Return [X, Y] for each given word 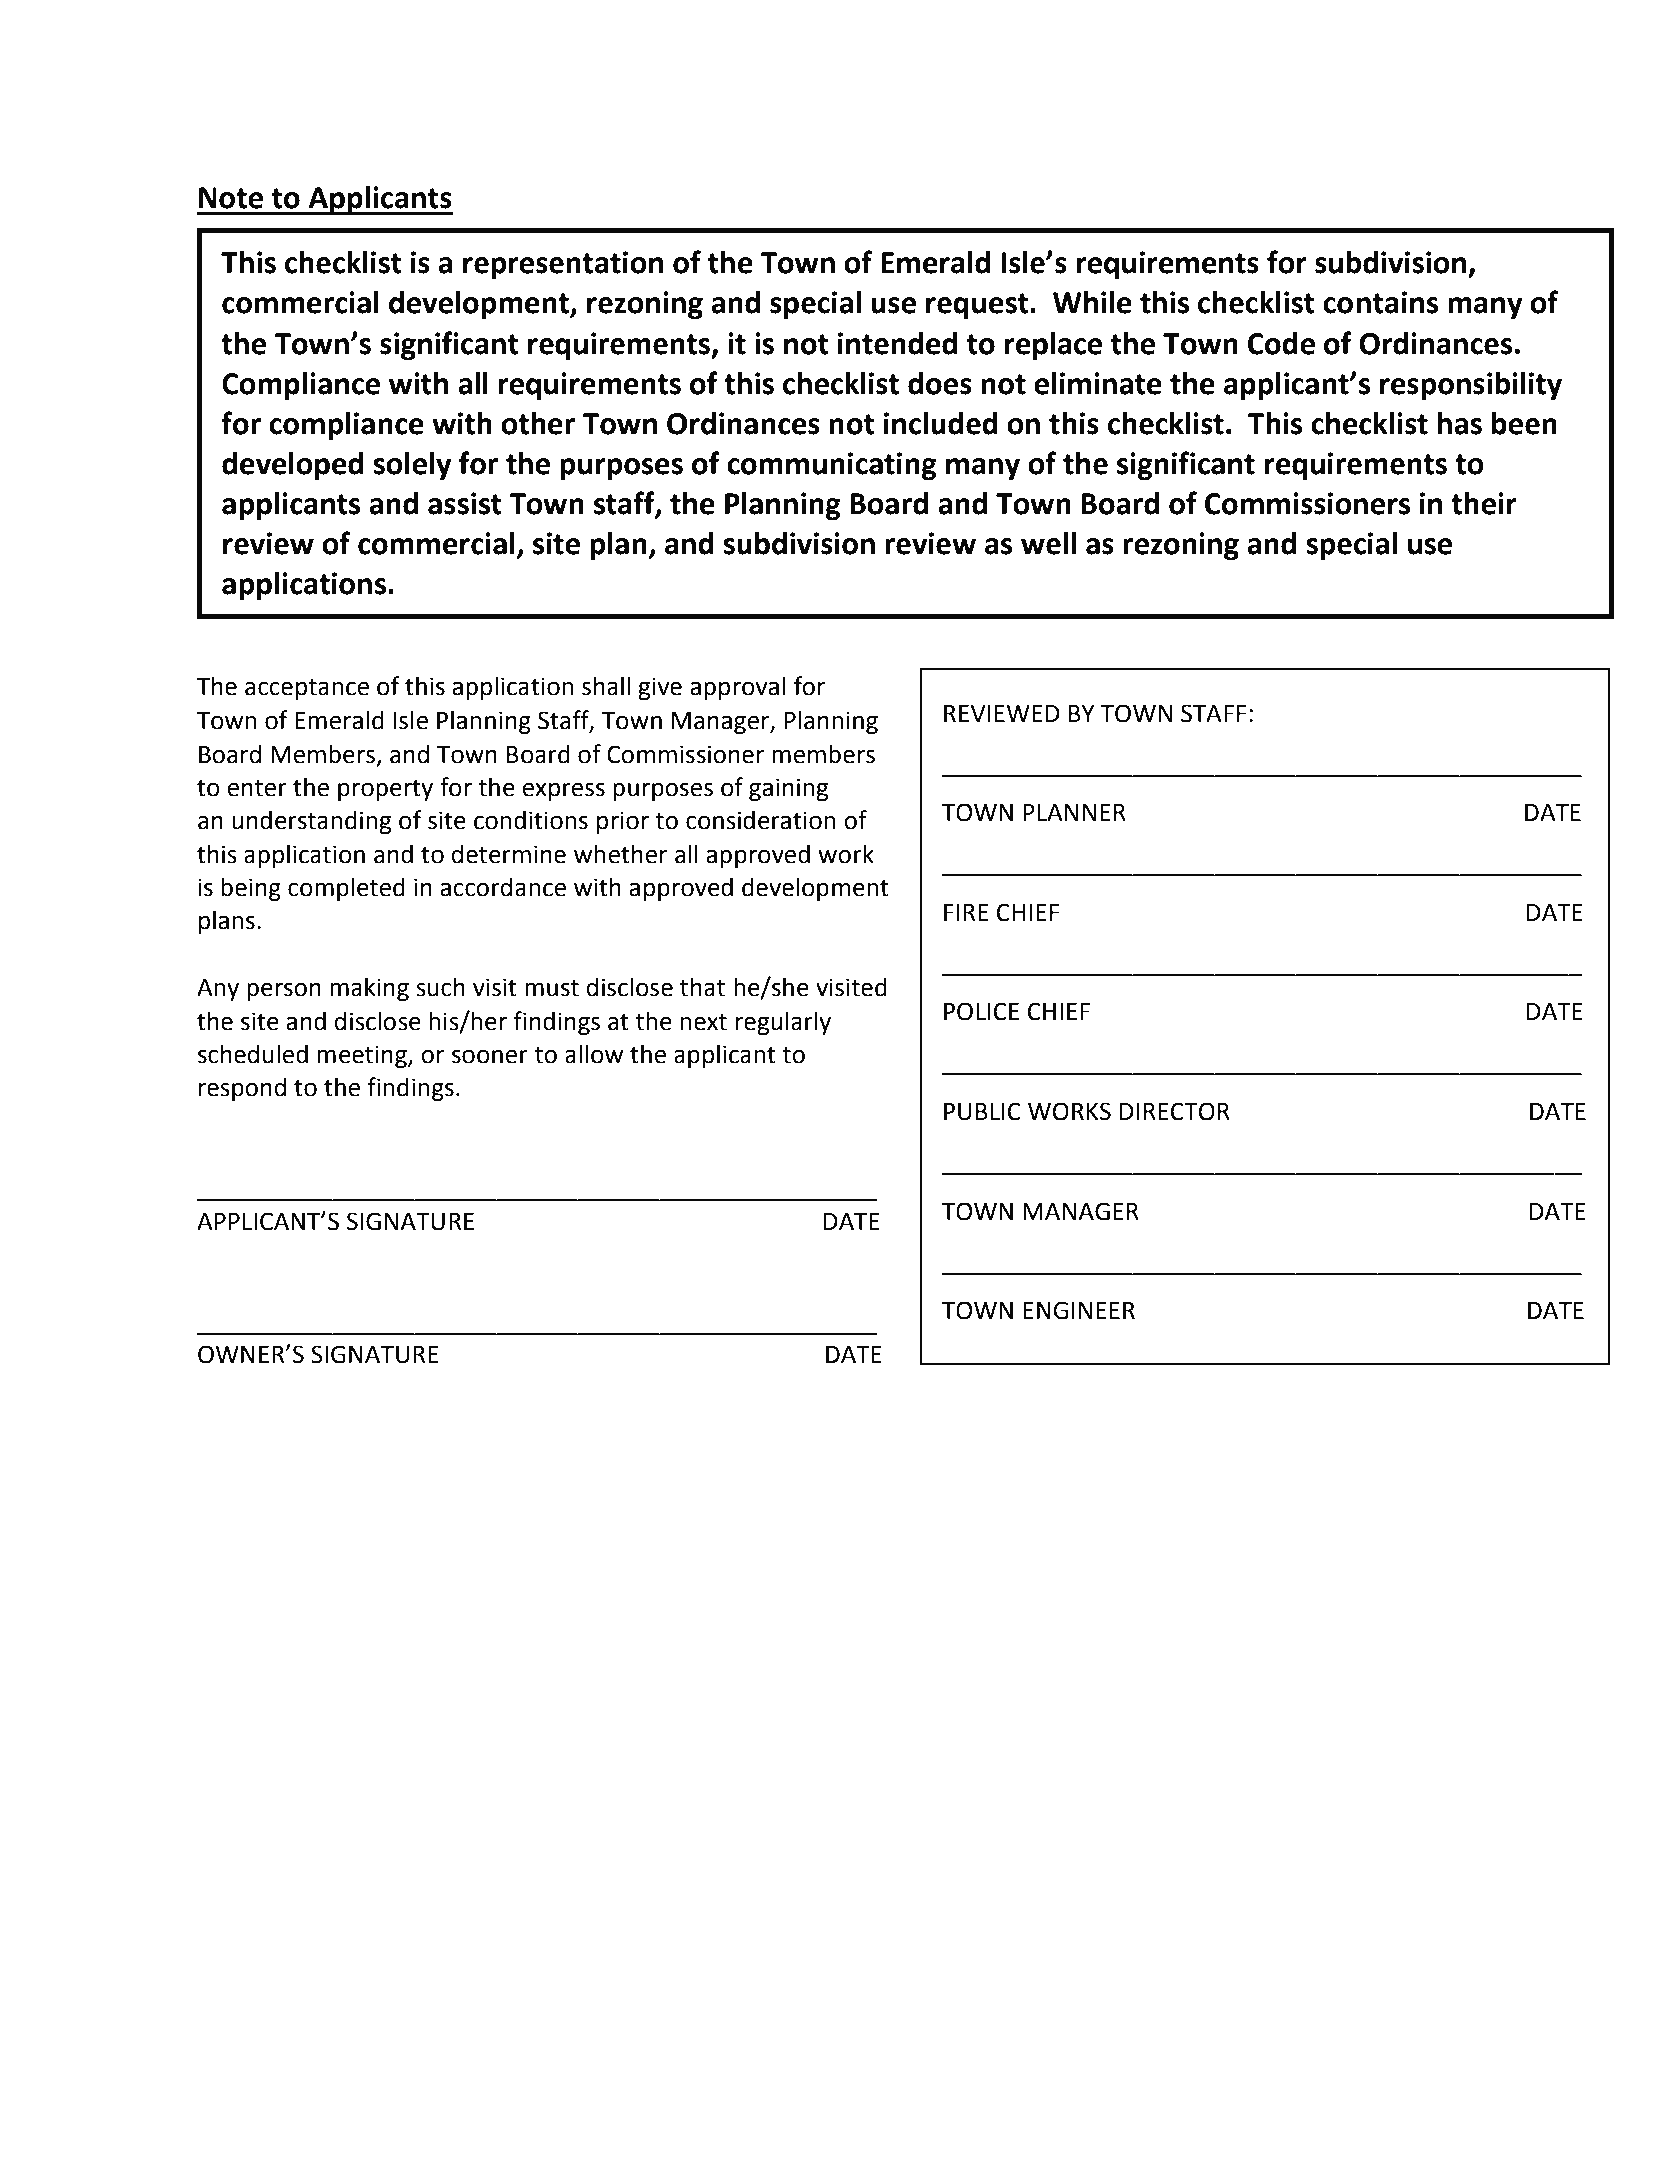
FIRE [966, 912]
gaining [788, 789]
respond [242, 1089]
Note [231, 198]
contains [1380, 302]
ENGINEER [1079, 1310]
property [385, 790]
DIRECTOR [1175, 1111]
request [978, 306]
